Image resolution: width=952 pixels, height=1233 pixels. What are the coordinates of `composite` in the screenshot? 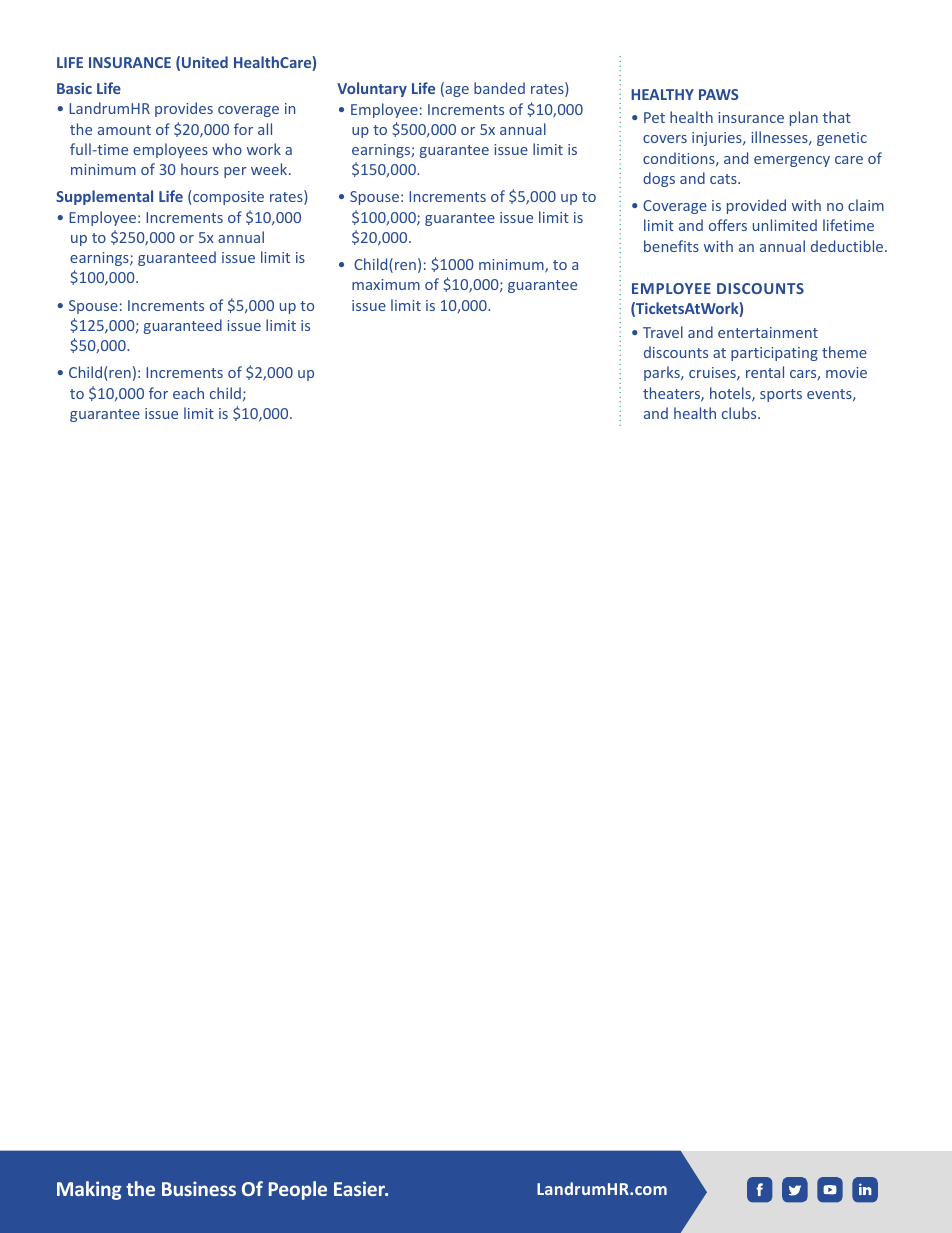 It's located at (228, 198).
